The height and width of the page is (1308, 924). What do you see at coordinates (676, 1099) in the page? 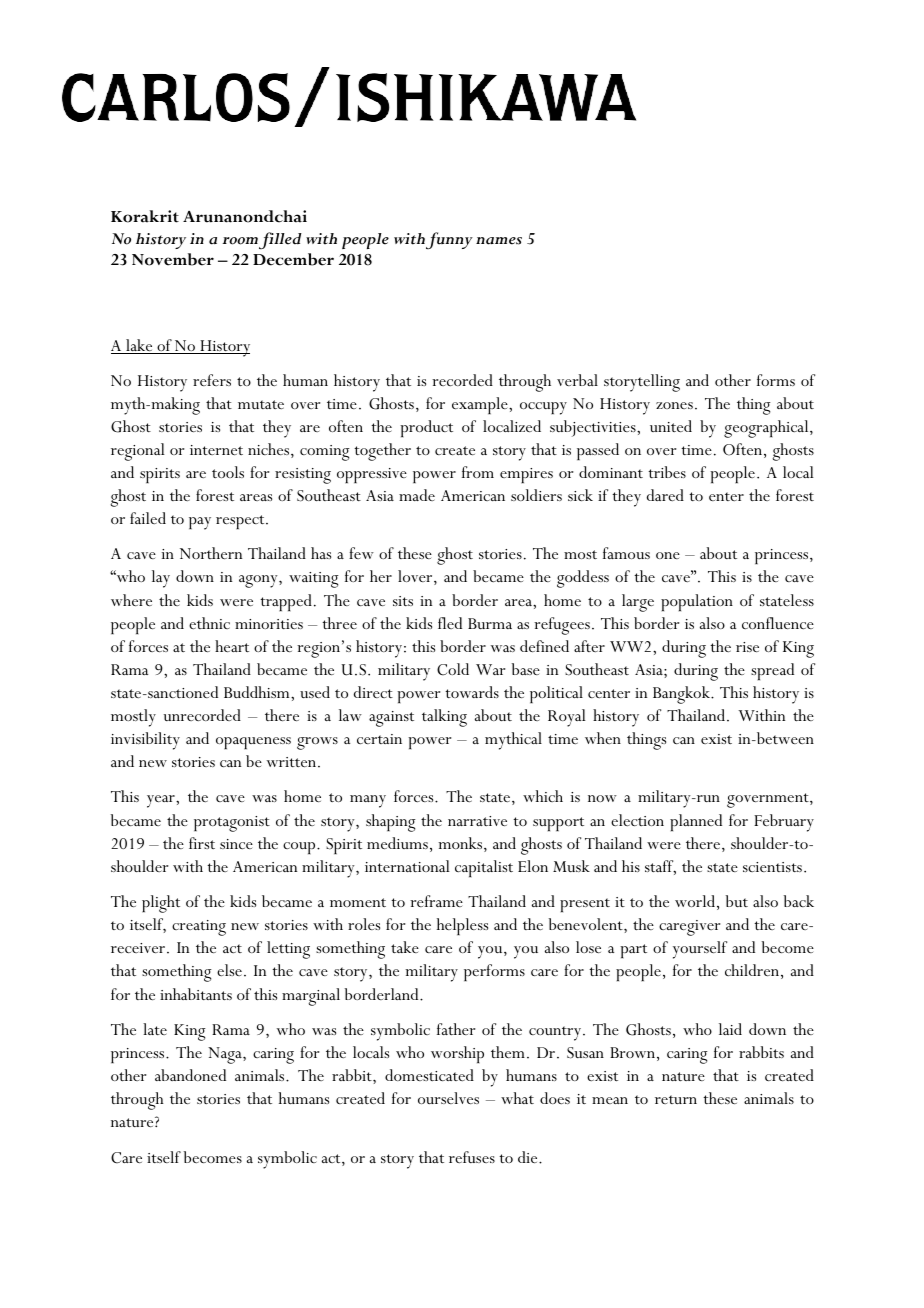
I see `return` at bounding box center [676, 1099].
